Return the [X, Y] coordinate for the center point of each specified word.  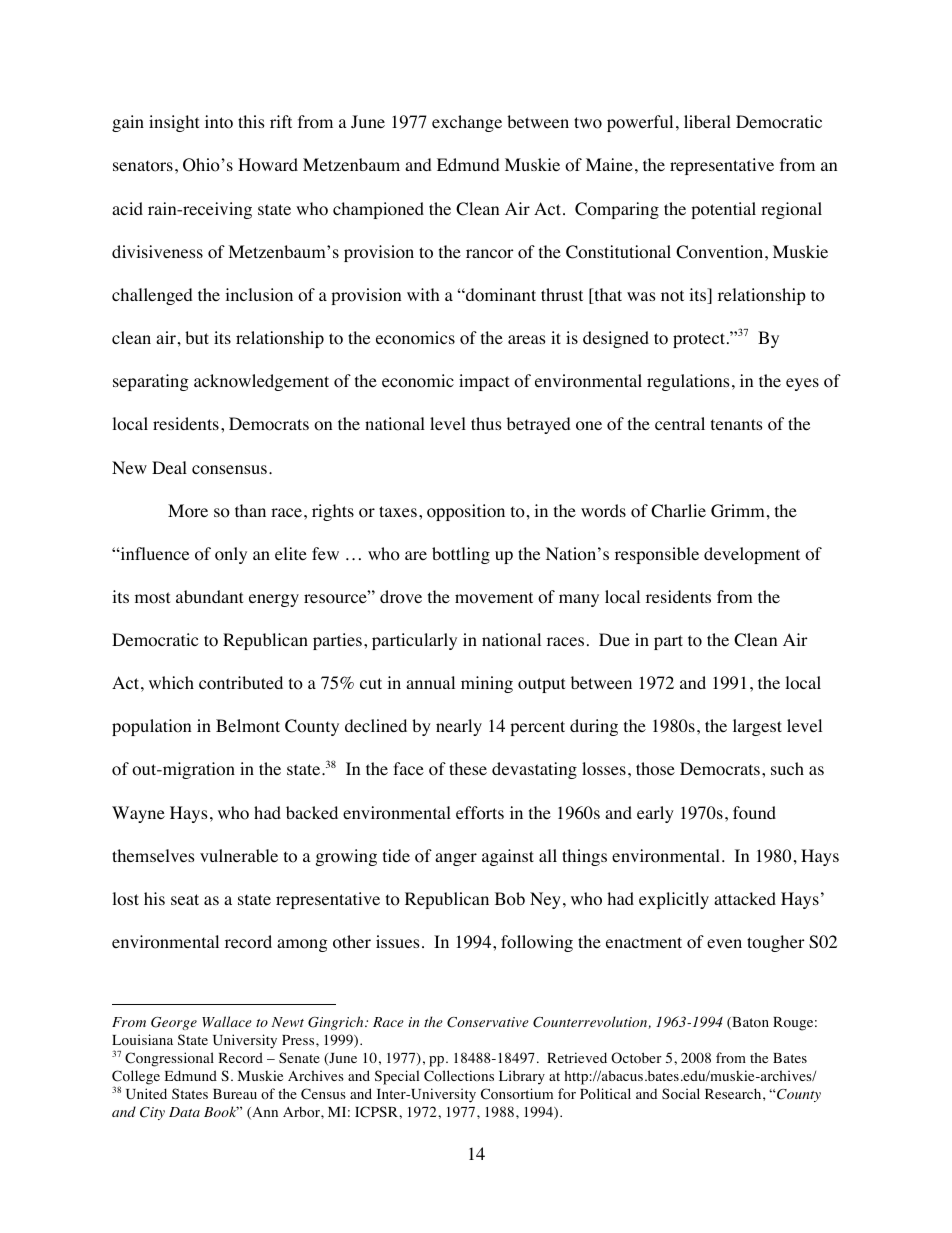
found [754, 813]
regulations [688, 382]
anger [456, 859]
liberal [707, 121]
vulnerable [239, 855]
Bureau [235, 1094]
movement [494, 598]
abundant [209, 596]
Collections [459, 1076]
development [752, 555]
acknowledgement [261, 382]
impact [484, 382]
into [219, 122]
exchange [467, 123]
